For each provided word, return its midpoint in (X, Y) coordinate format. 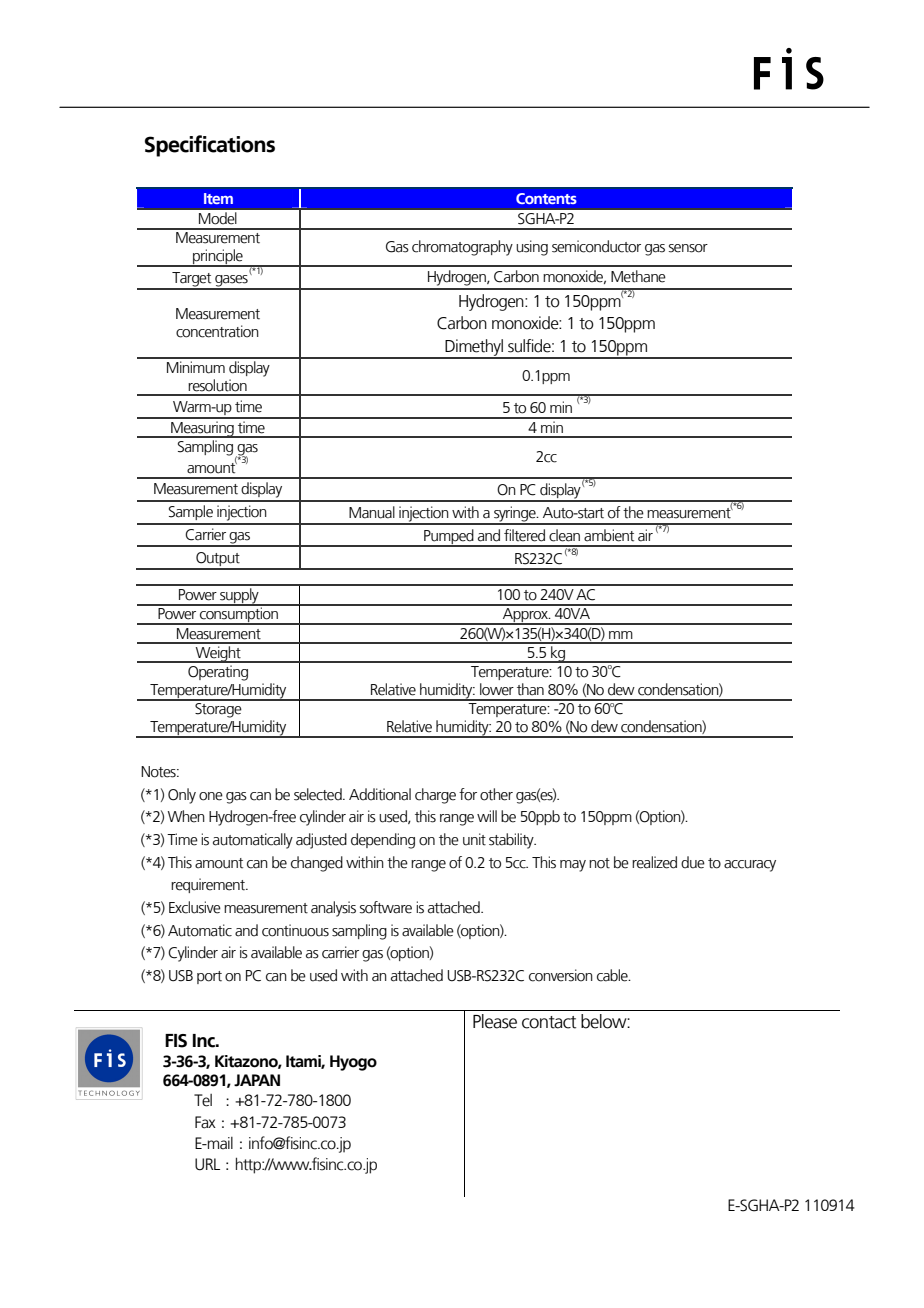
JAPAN (257, 1080)
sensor (688, 248)
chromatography (462, 248)
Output (218, 560)
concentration (217, 331)
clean (564, 535)
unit (474, 839)
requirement (209, 885)
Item (218, 198)
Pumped (449, 538)
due (693, 862)
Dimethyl (474, 348)
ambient (609, 535)
